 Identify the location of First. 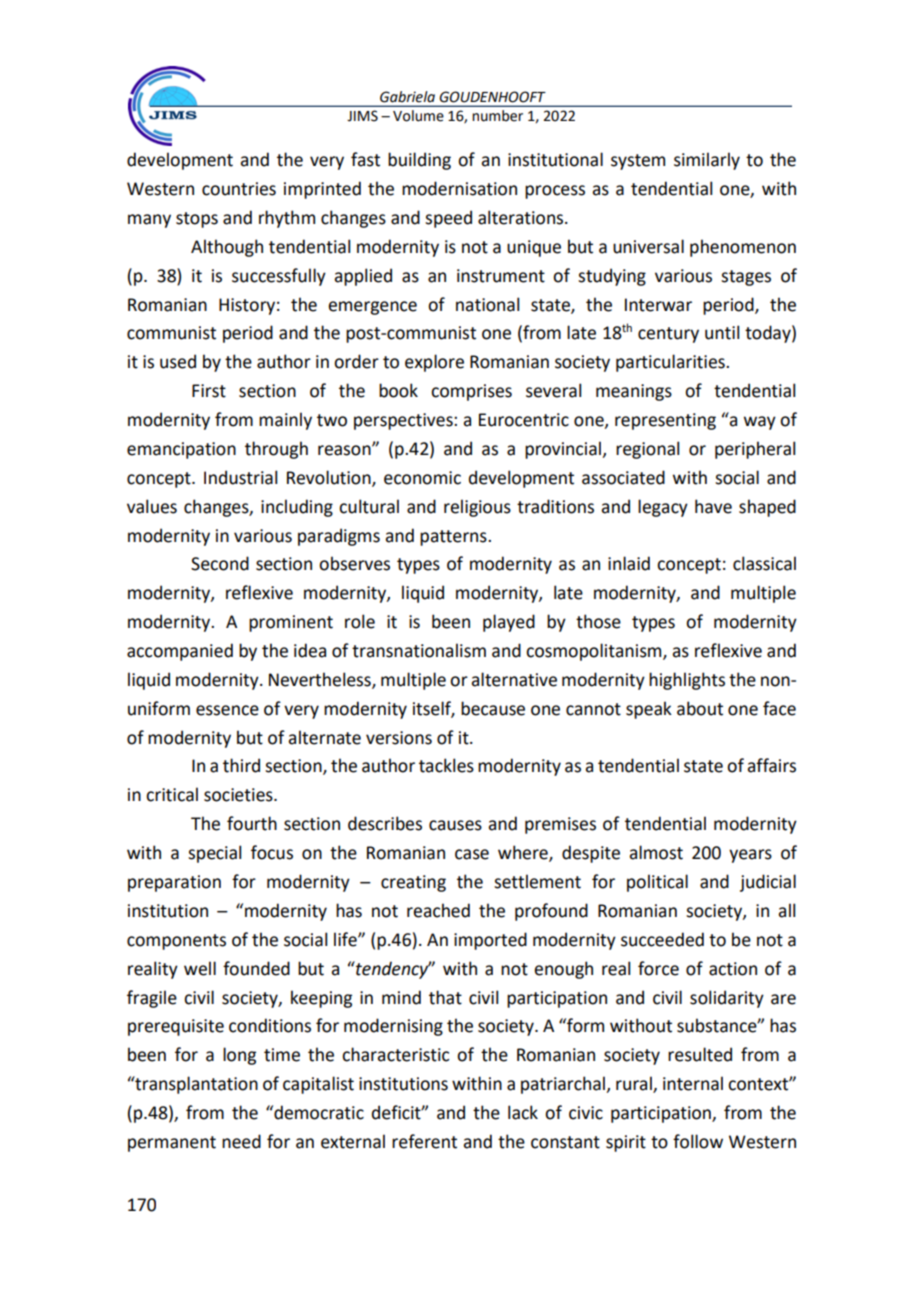
(209, 391).
